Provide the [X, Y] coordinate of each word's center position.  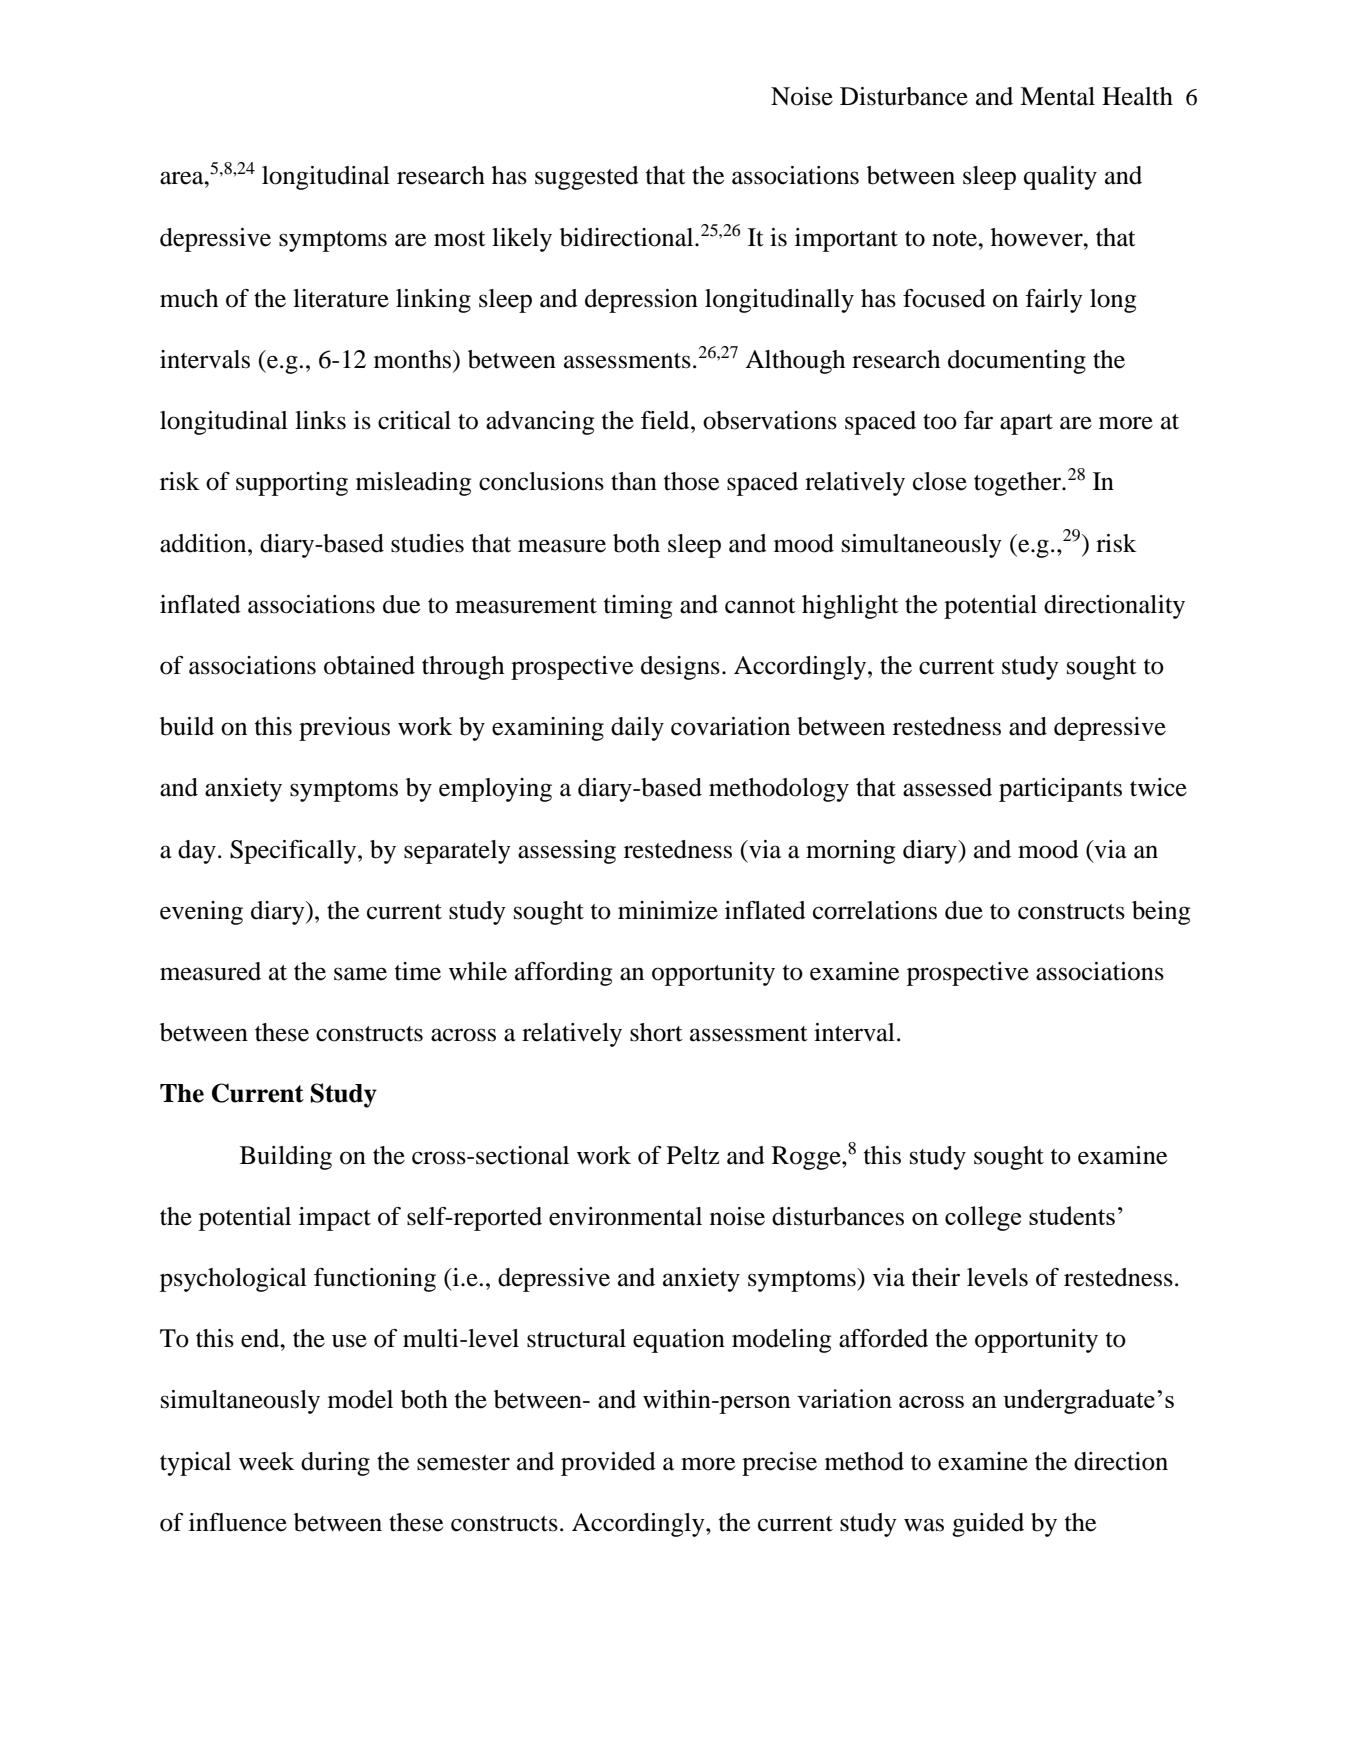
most [460, 239]
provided [608, 1464]
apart [1026, 424]
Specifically [294, 852]
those [691, 481]
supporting [292, 484]
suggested [587, 178]
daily [637, 729]
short [656, 1032]
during [335, 1464]
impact [335, 1219]
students [1072, 1215]
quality [1060, 178]
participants [1060, 790]
